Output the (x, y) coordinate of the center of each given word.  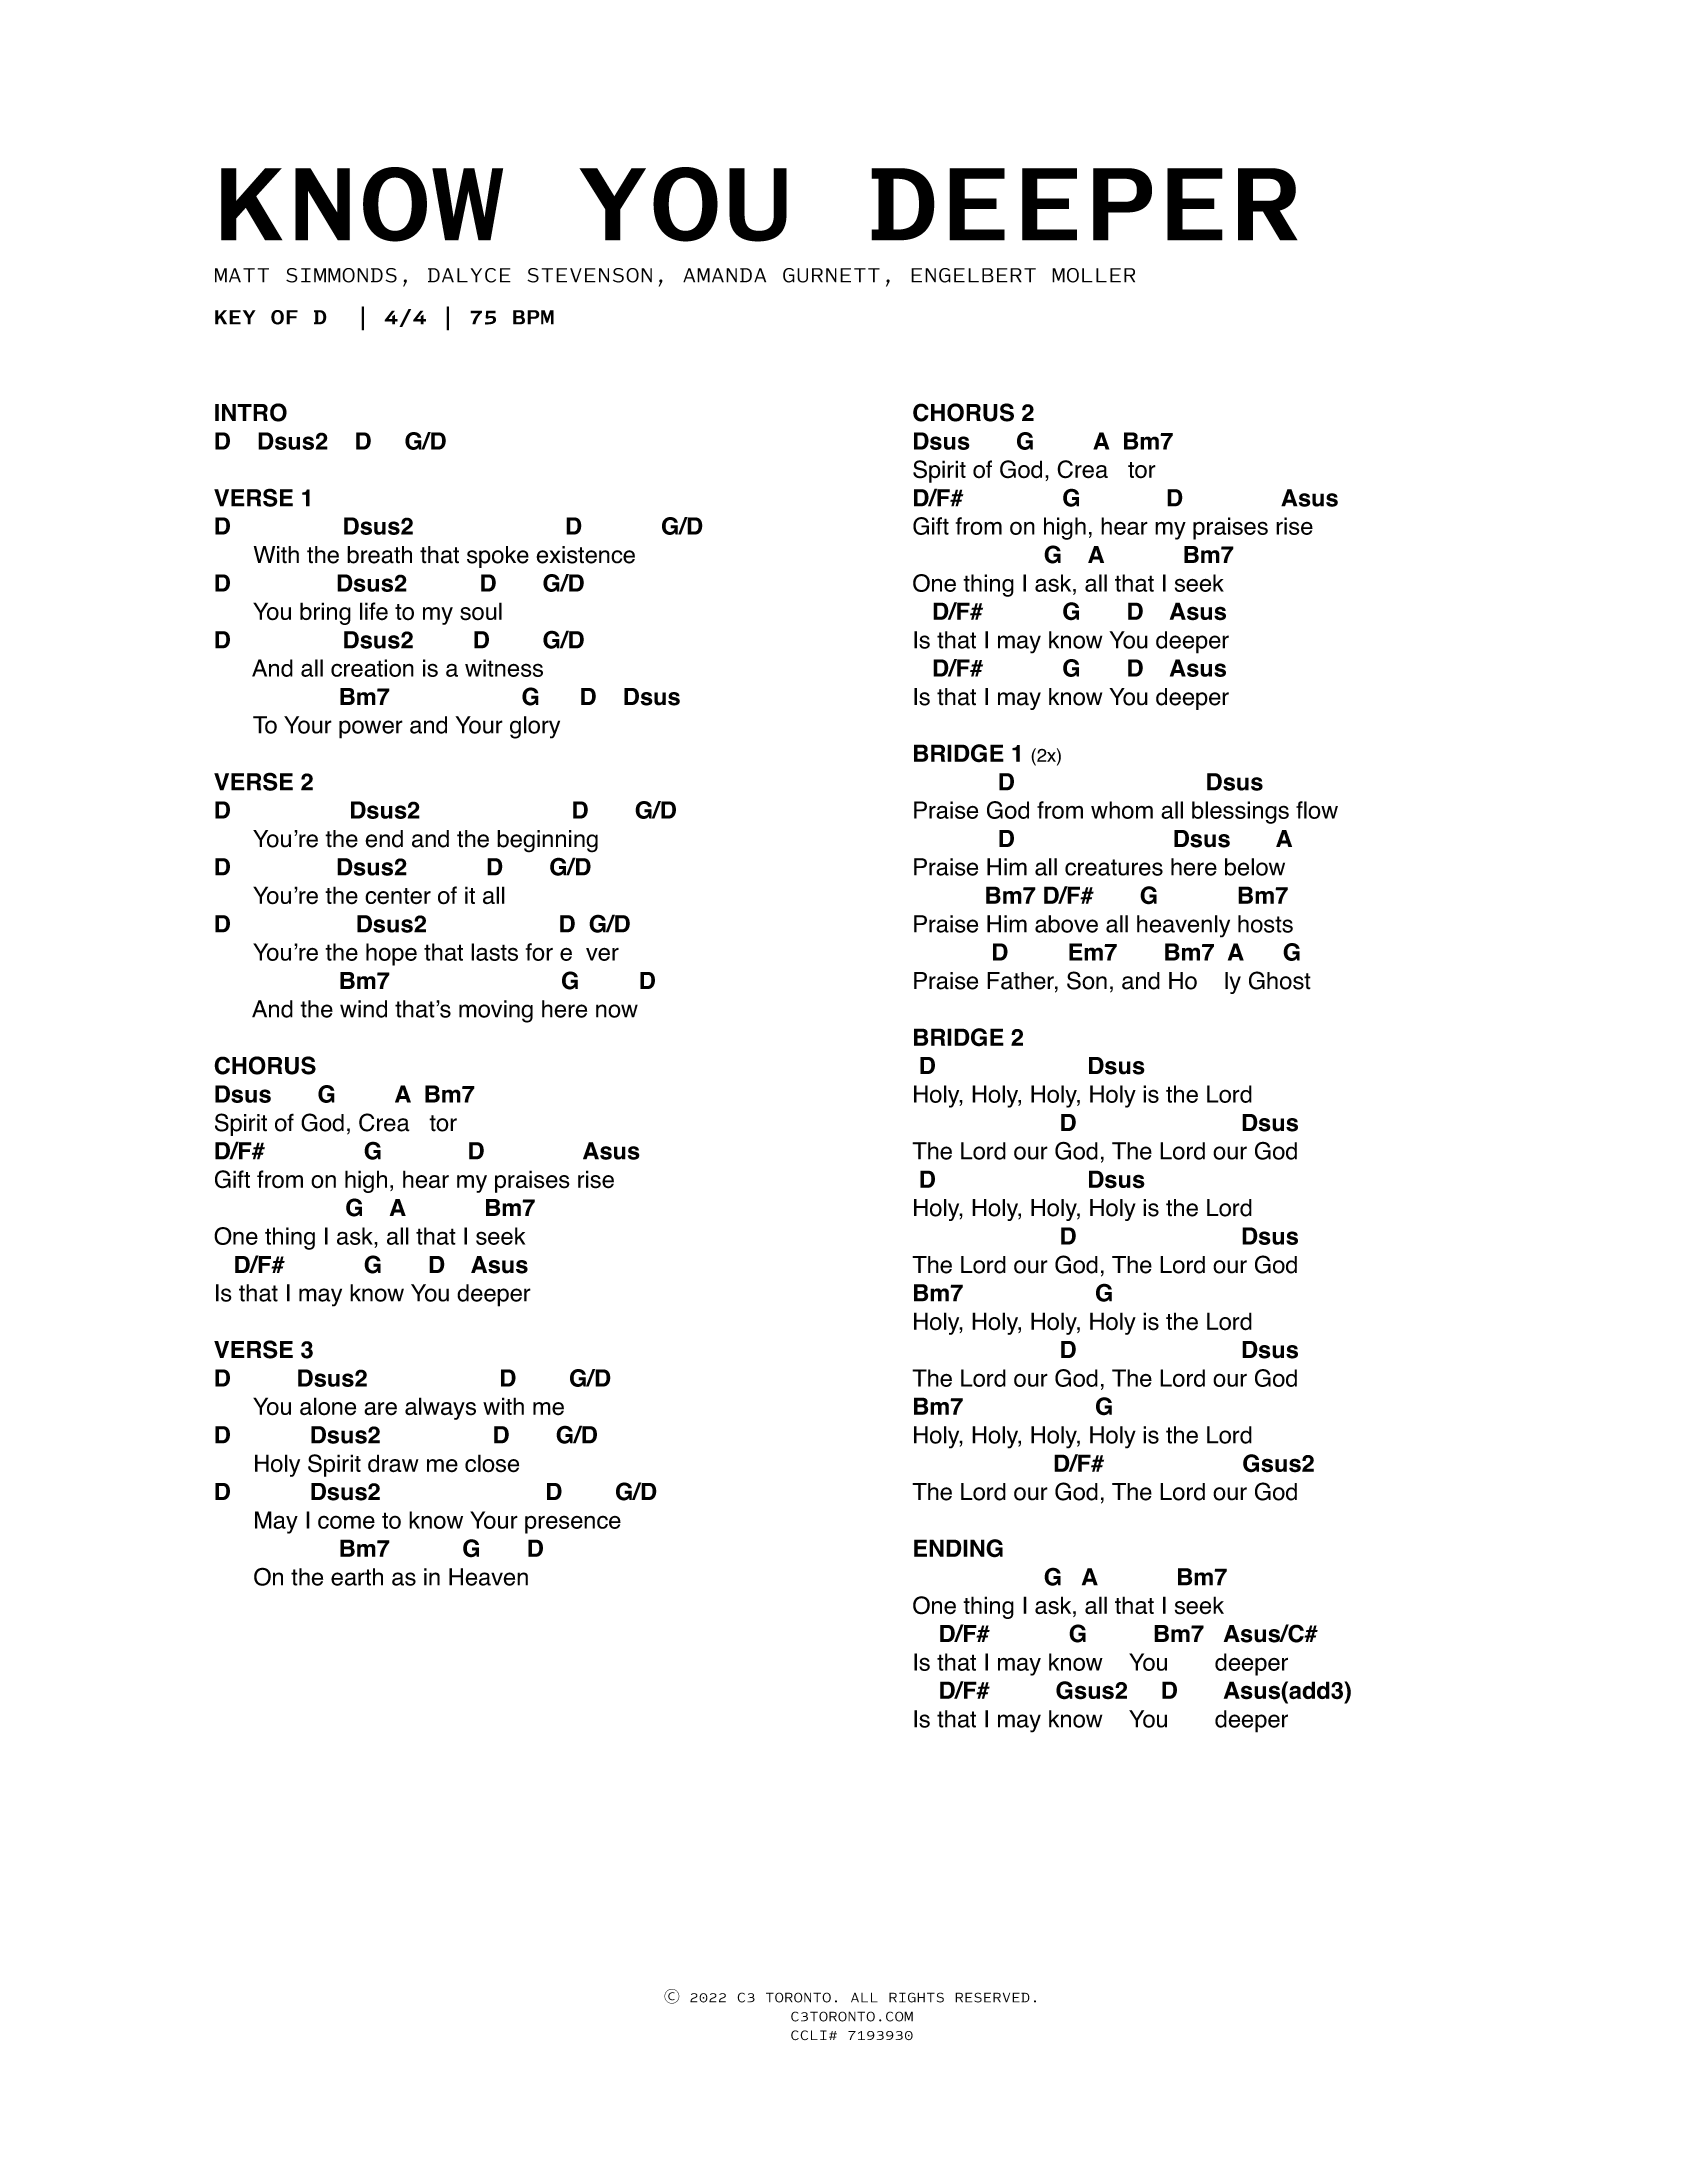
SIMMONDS (341, 275)
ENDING (958, 1548)
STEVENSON (589, 275)
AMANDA (724, 275)
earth (357, 1577)
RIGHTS (916, 1997)
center (398, 896)
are (380, 1409)
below (1255, 867)
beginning (547, 841)
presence (573, 1524)
